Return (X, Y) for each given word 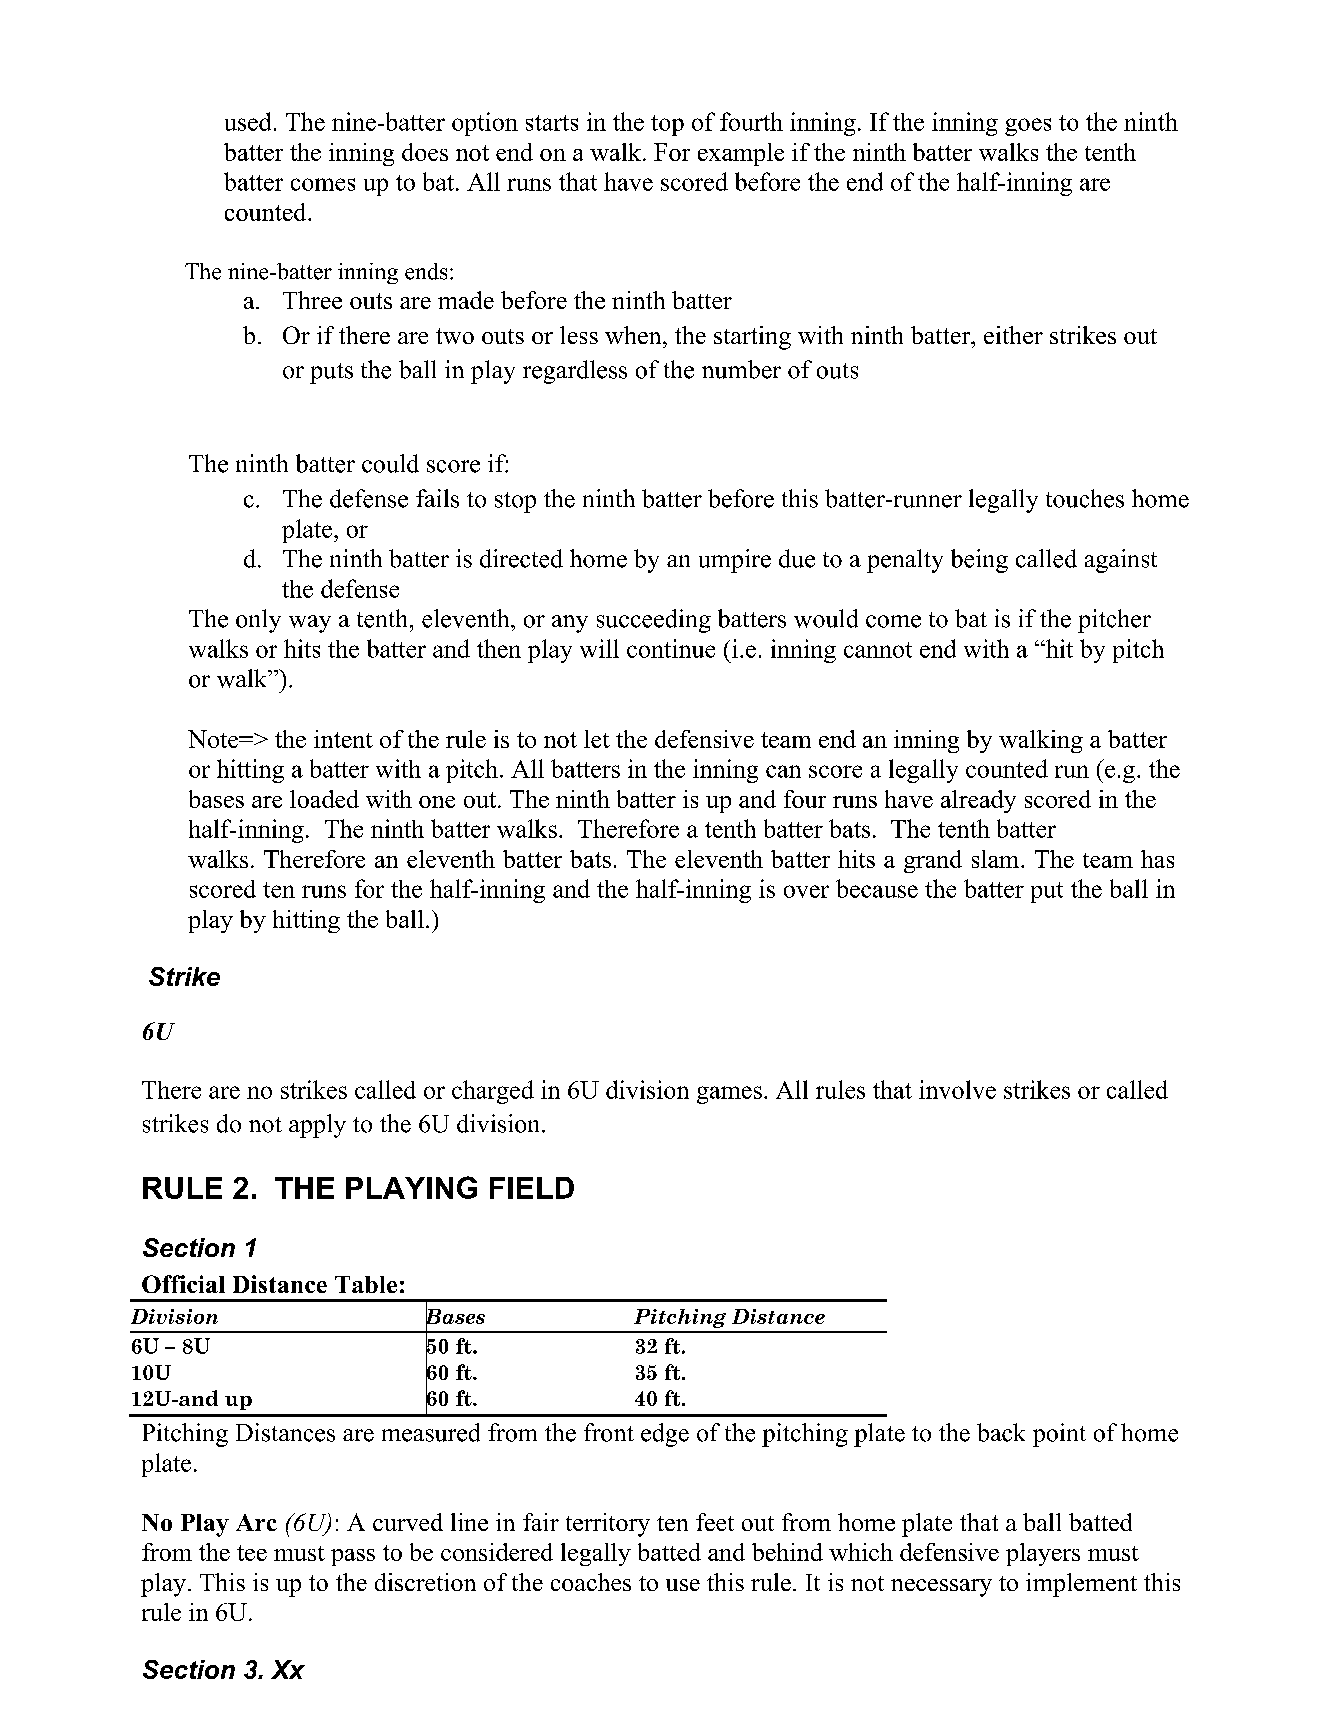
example (741, 154)
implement (1081, 1585)
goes (1028, 127)
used (248, 121)
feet (715, 1522)
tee (252, 1553)
